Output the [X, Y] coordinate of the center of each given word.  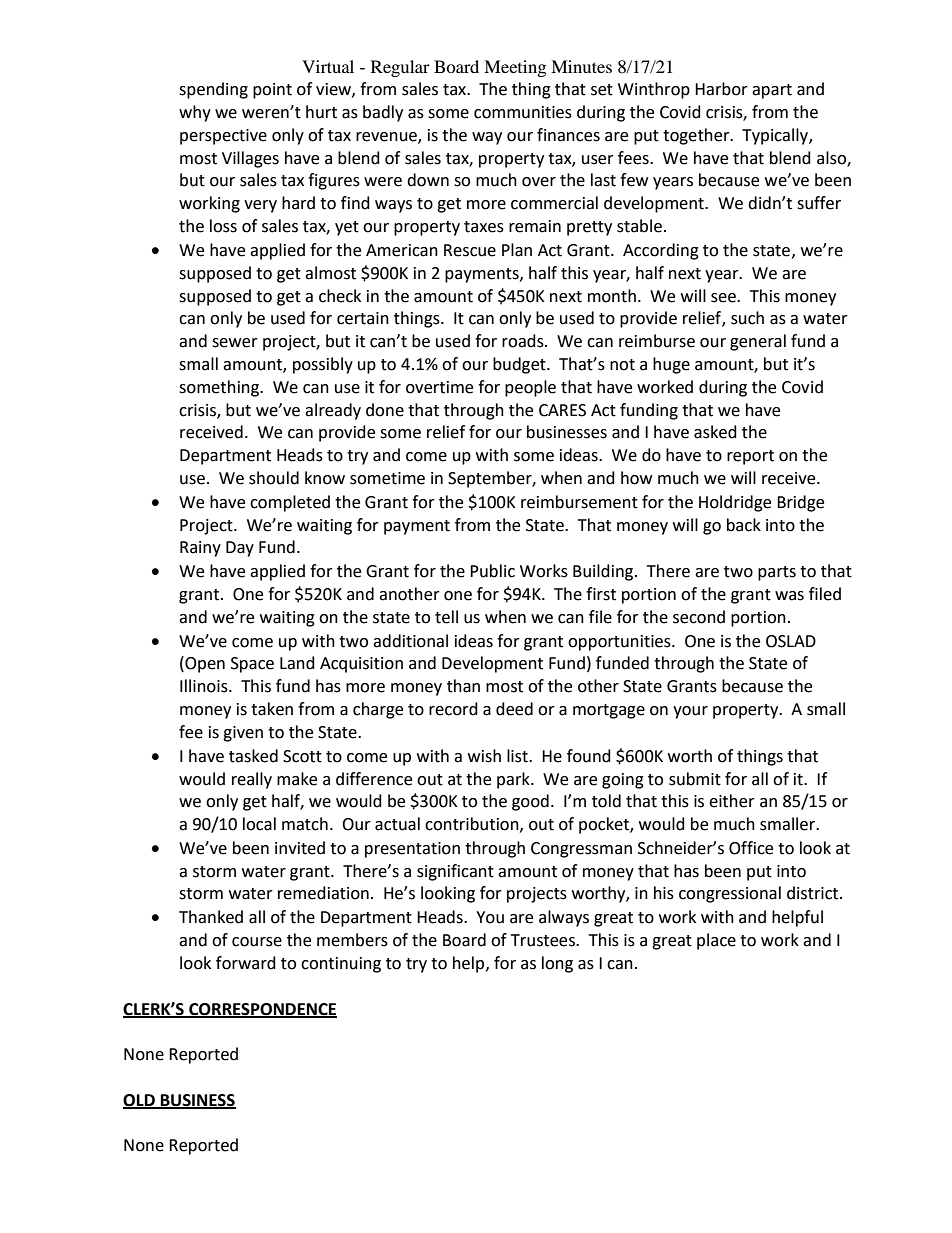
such [747, 318]
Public [492, 571]
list [518, 756]
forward [246, 963]
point [272, 91]
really [252, 780]
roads [524, 341]
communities [523, 112]
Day [240, 549]
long [557, 964]
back [744, 525]
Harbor [721, 89]
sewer [235, 343]
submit [695, 779]
